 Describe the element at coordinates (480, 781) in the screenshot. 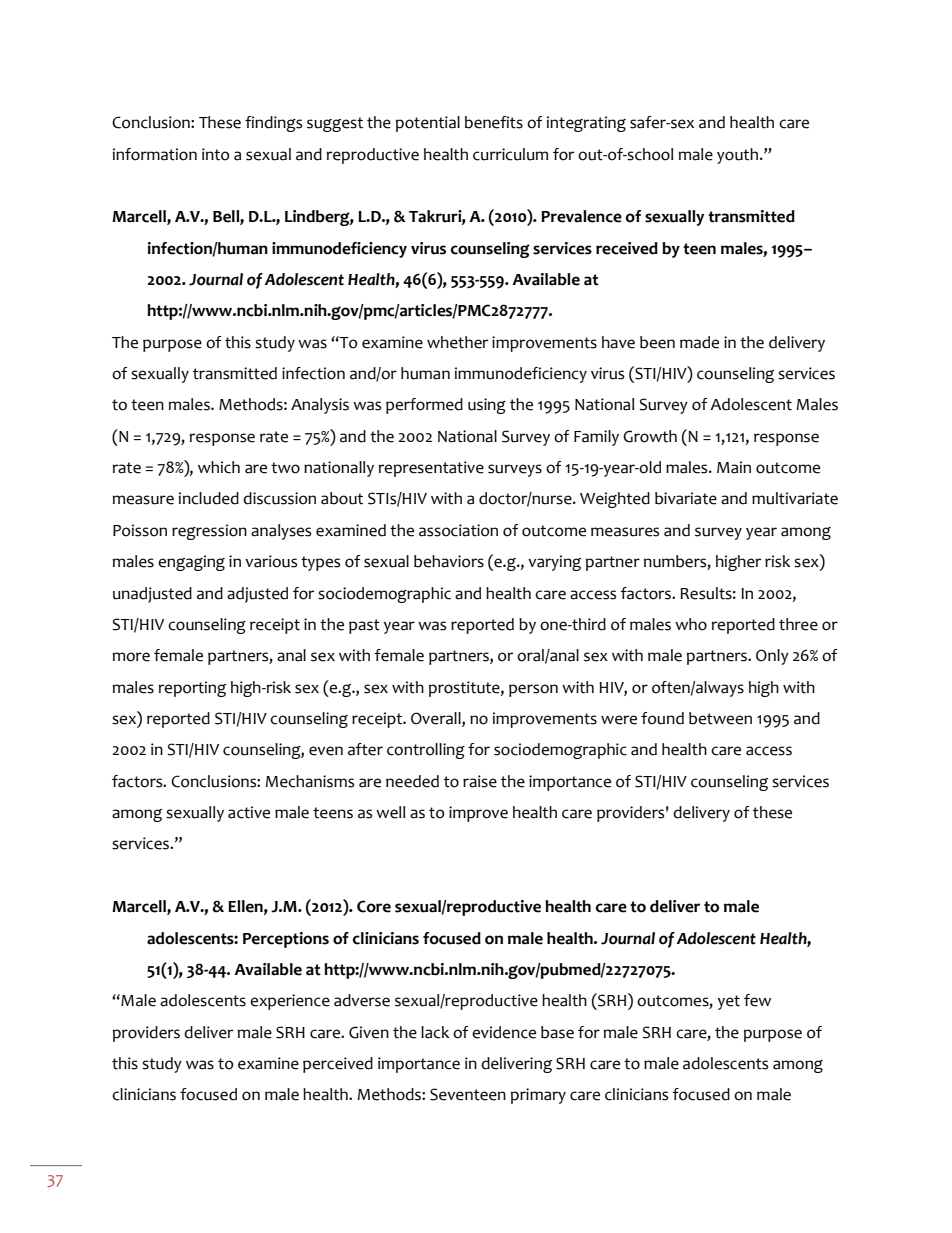

I see `raise` at that location.
